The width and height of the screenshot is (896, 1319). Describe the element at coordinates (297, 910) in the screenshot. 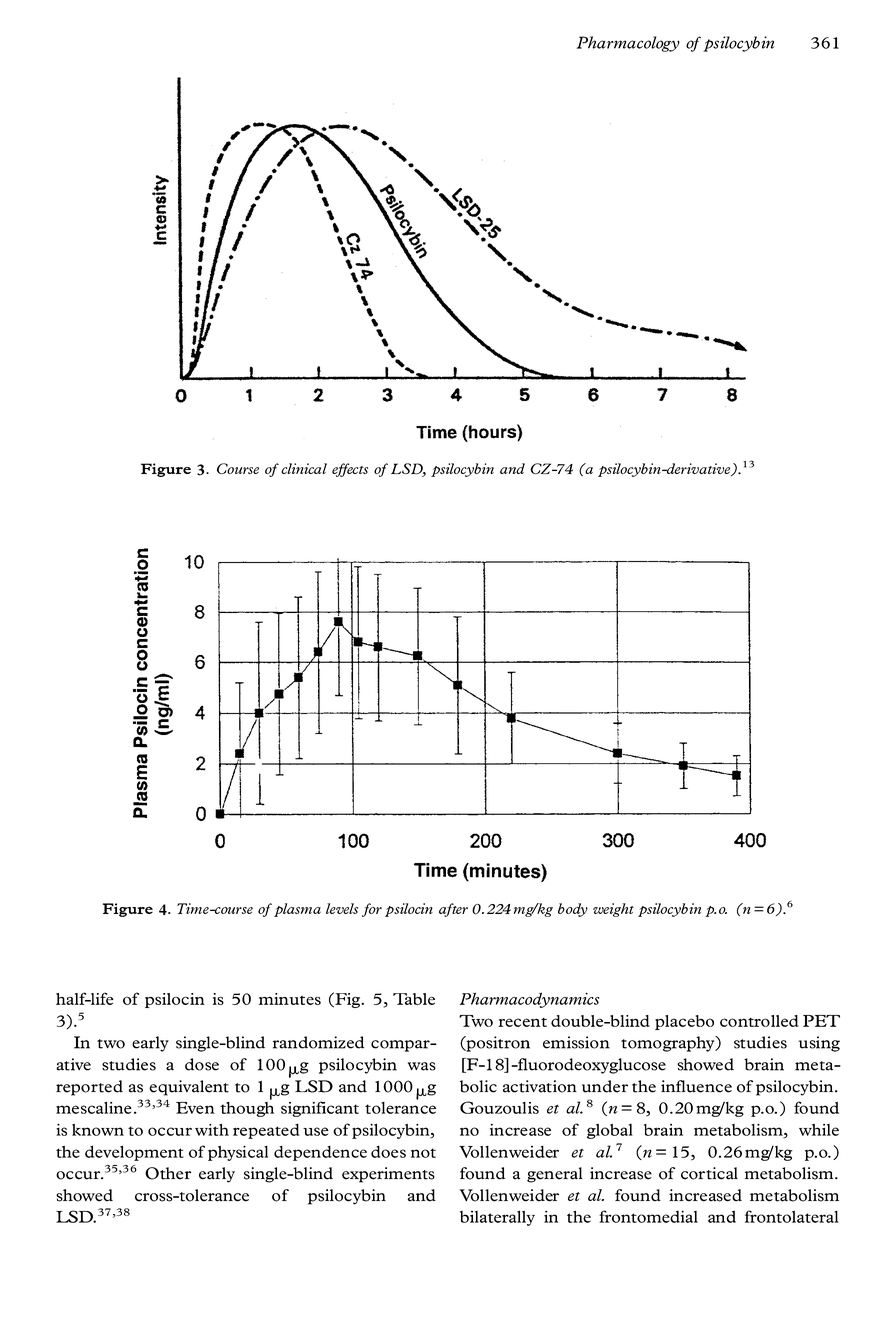

I see `plasma` at that location.
